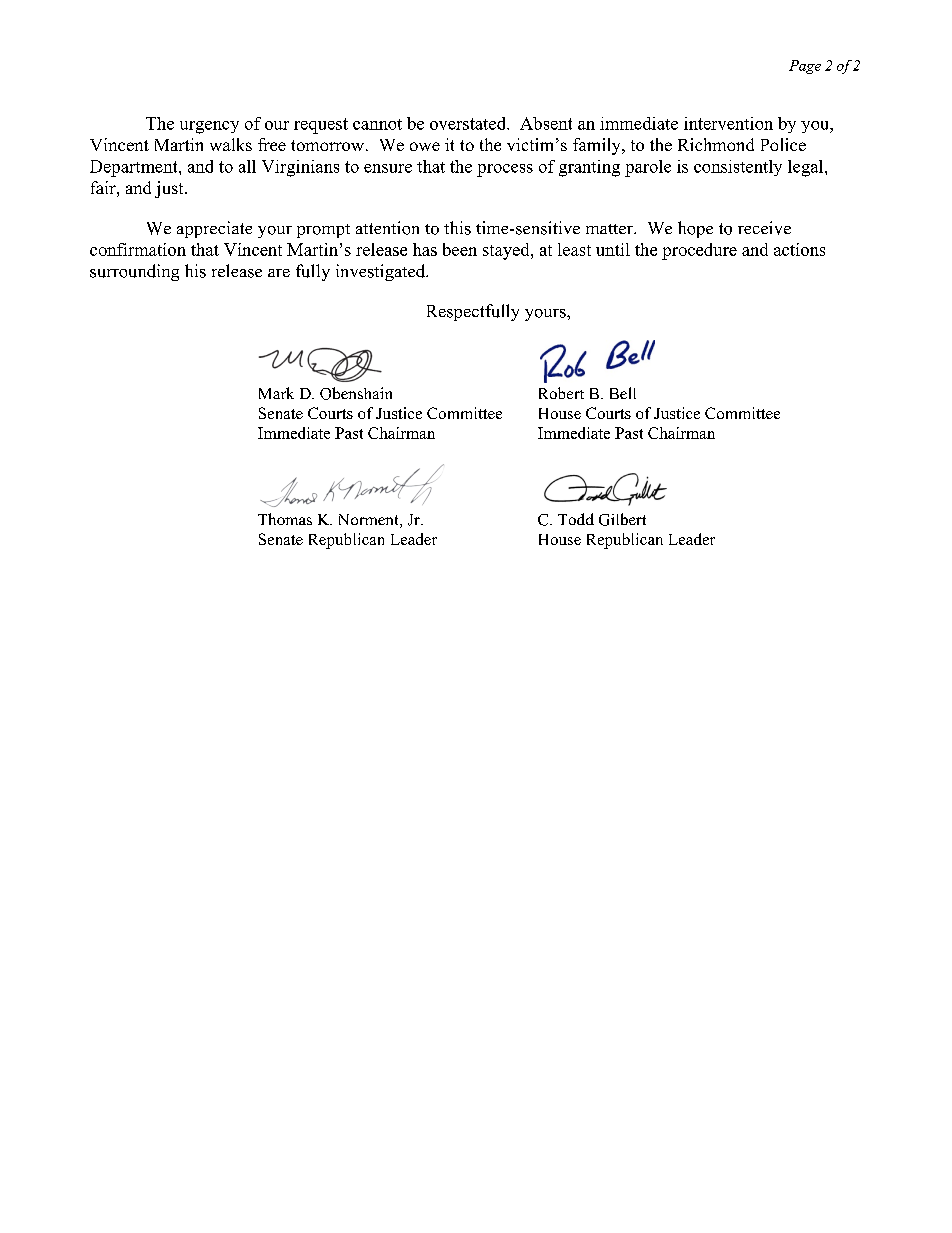 The height and width of the screenshot is (1233, 952). What do you see at coordinates (561, 393) in the screenshot?
I see `Robert` at bounding box center [561, 393].
